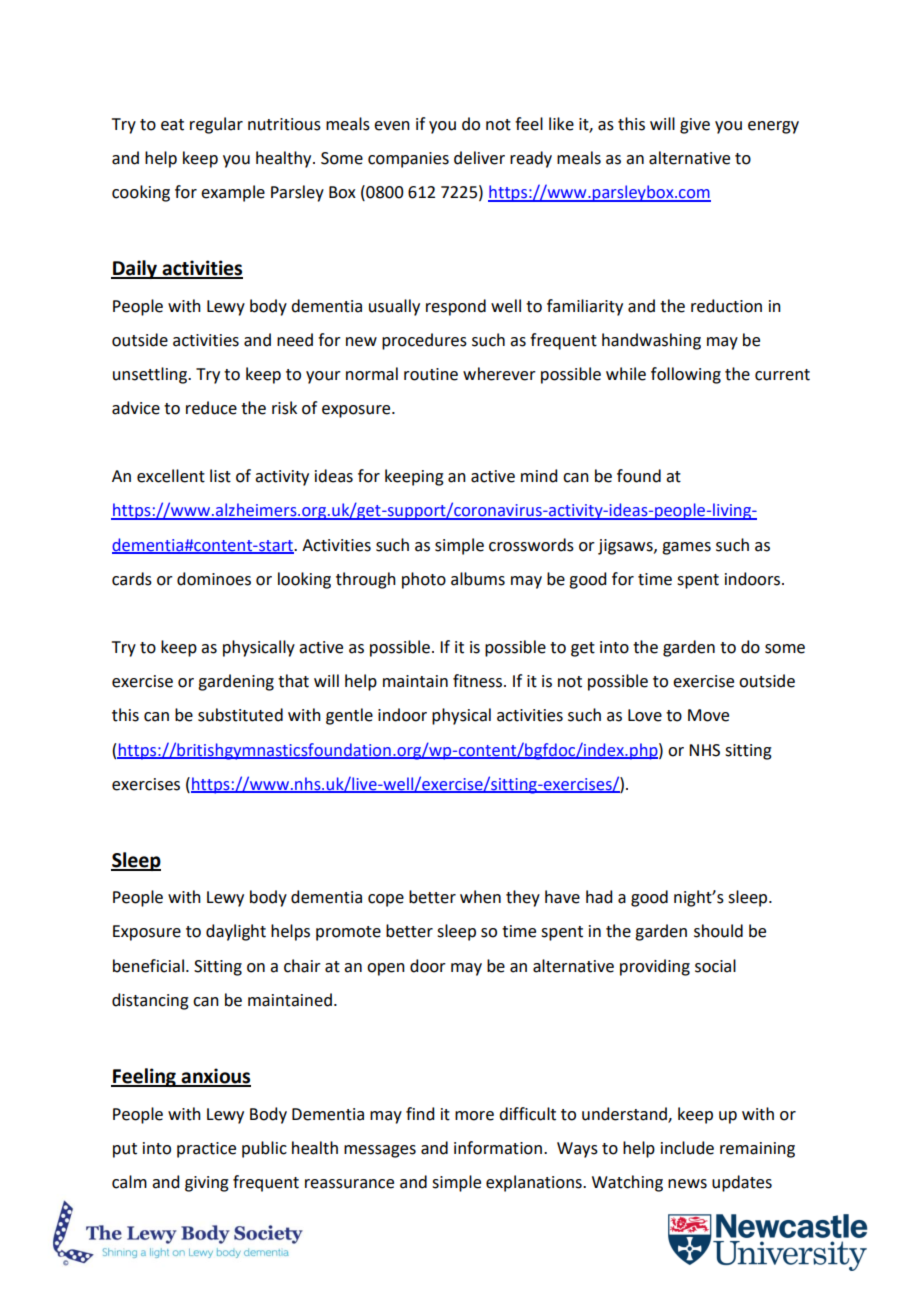  I want to click on substituted, so click(240, 715).
